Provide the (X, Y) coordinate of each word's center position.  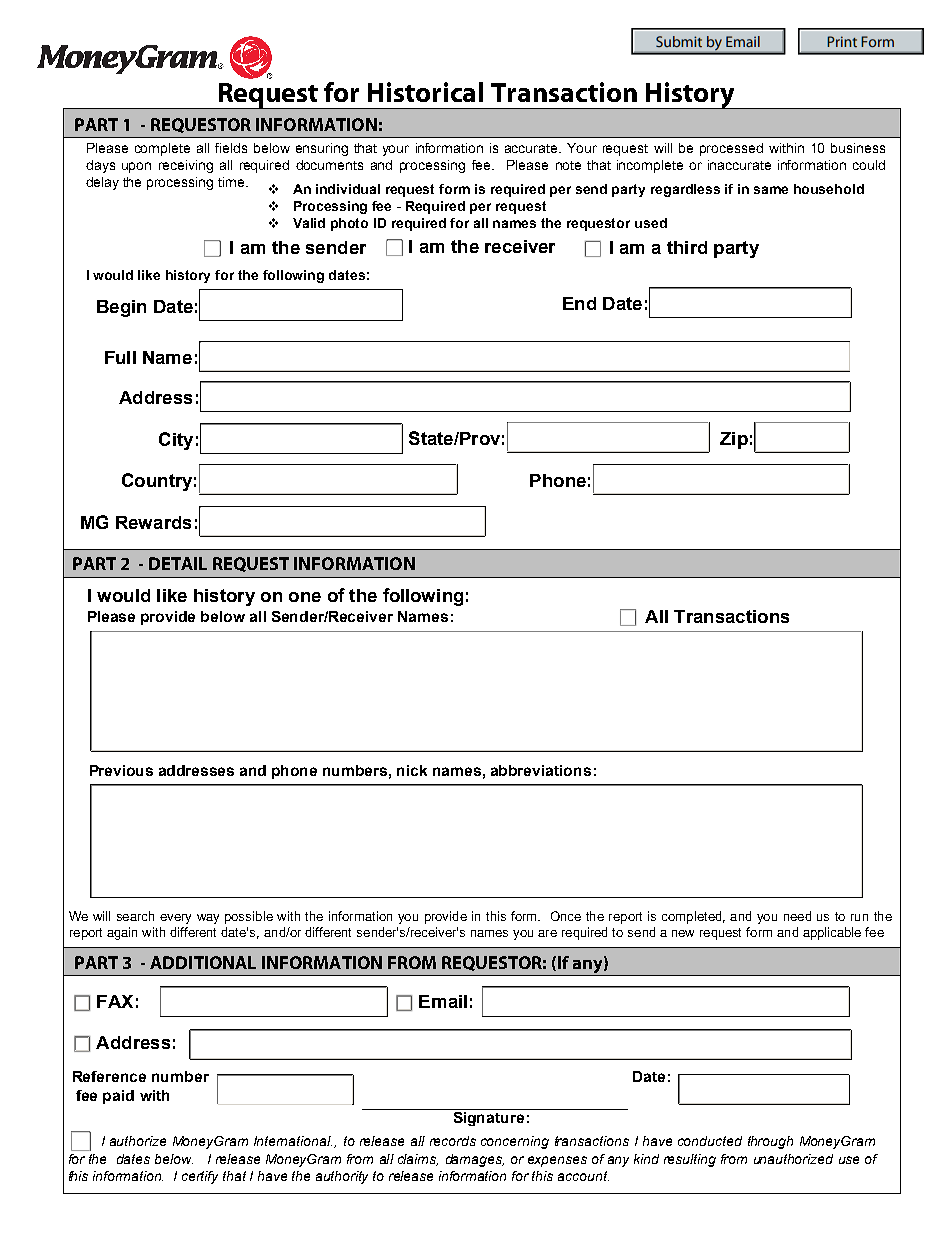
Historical (425, 92)
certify (200, 1177)
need (797, 916)
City (176, 441)
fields (231, 148)
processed (731, 149)
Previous (121, 770)
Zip (734, 440)
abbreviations (541, 770)
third (687, 247)
